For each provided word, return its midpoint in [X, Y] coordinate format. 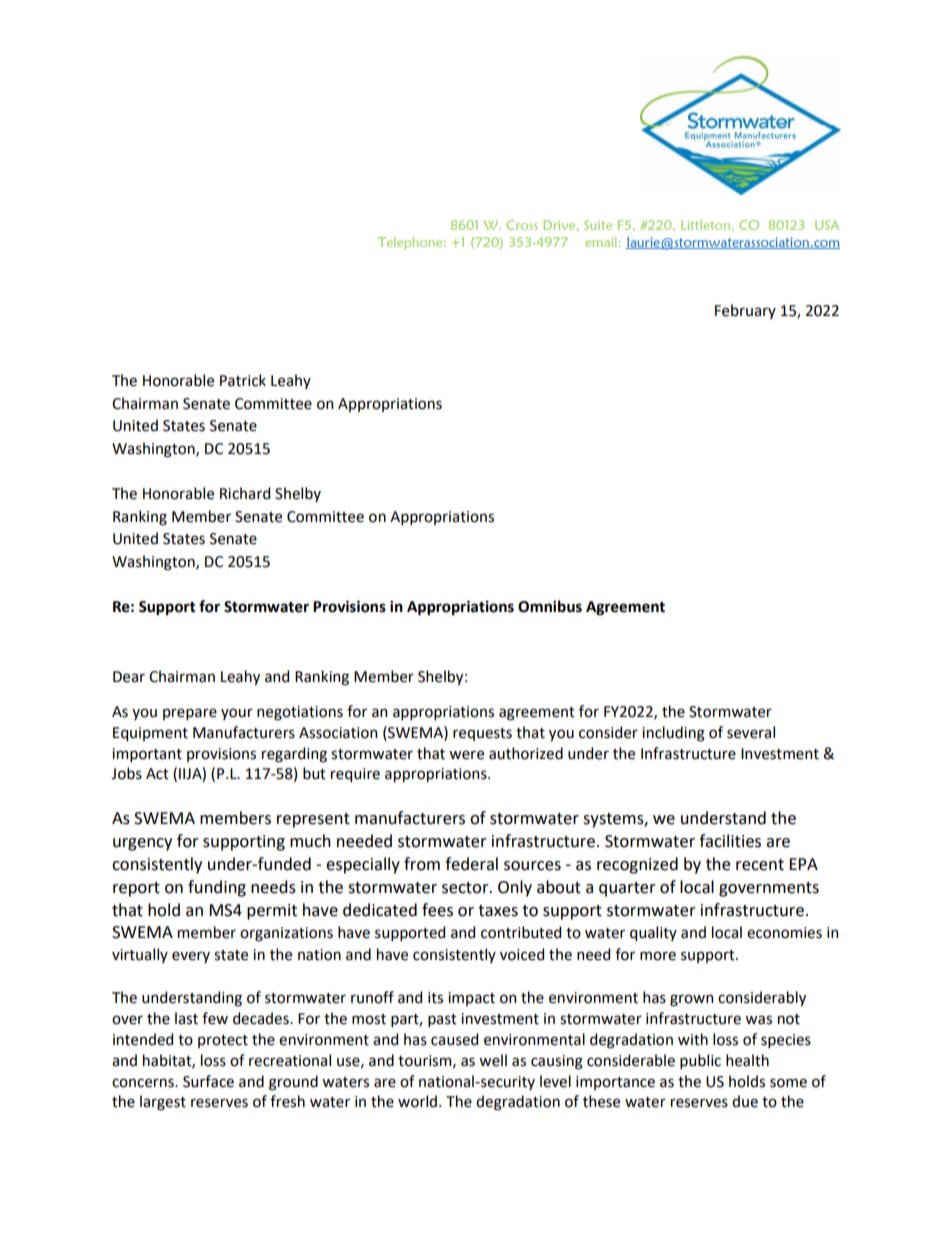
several [751, 732]
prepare [190, 714]
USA [827, 225]
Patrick [243, 380]
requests [482, 734]
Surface [208, 1081]
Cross [521, 225]
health [747, 1060]
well [493, 1060]
